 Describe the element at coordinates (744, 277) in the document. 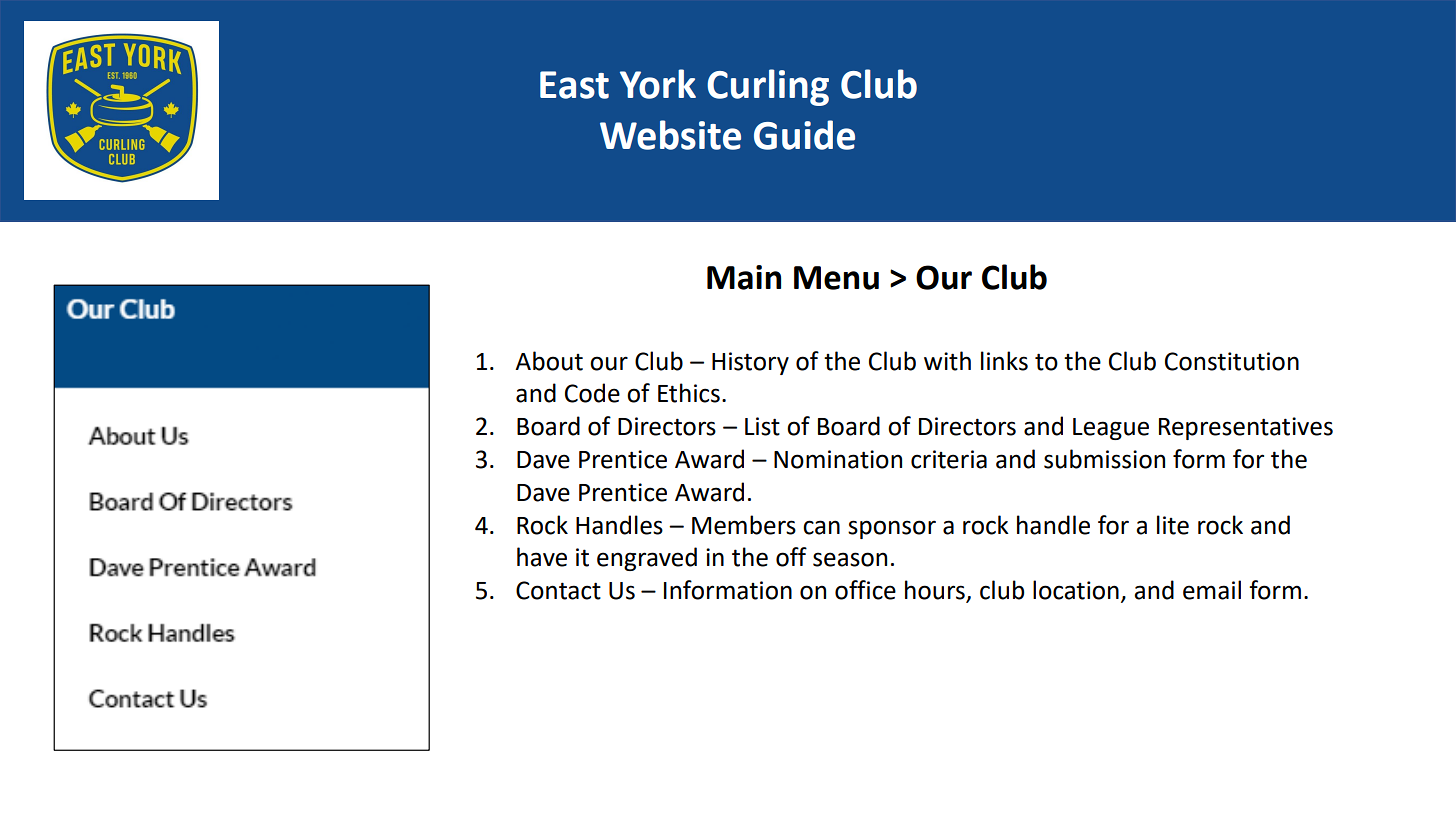

I see `Main` at that location.
